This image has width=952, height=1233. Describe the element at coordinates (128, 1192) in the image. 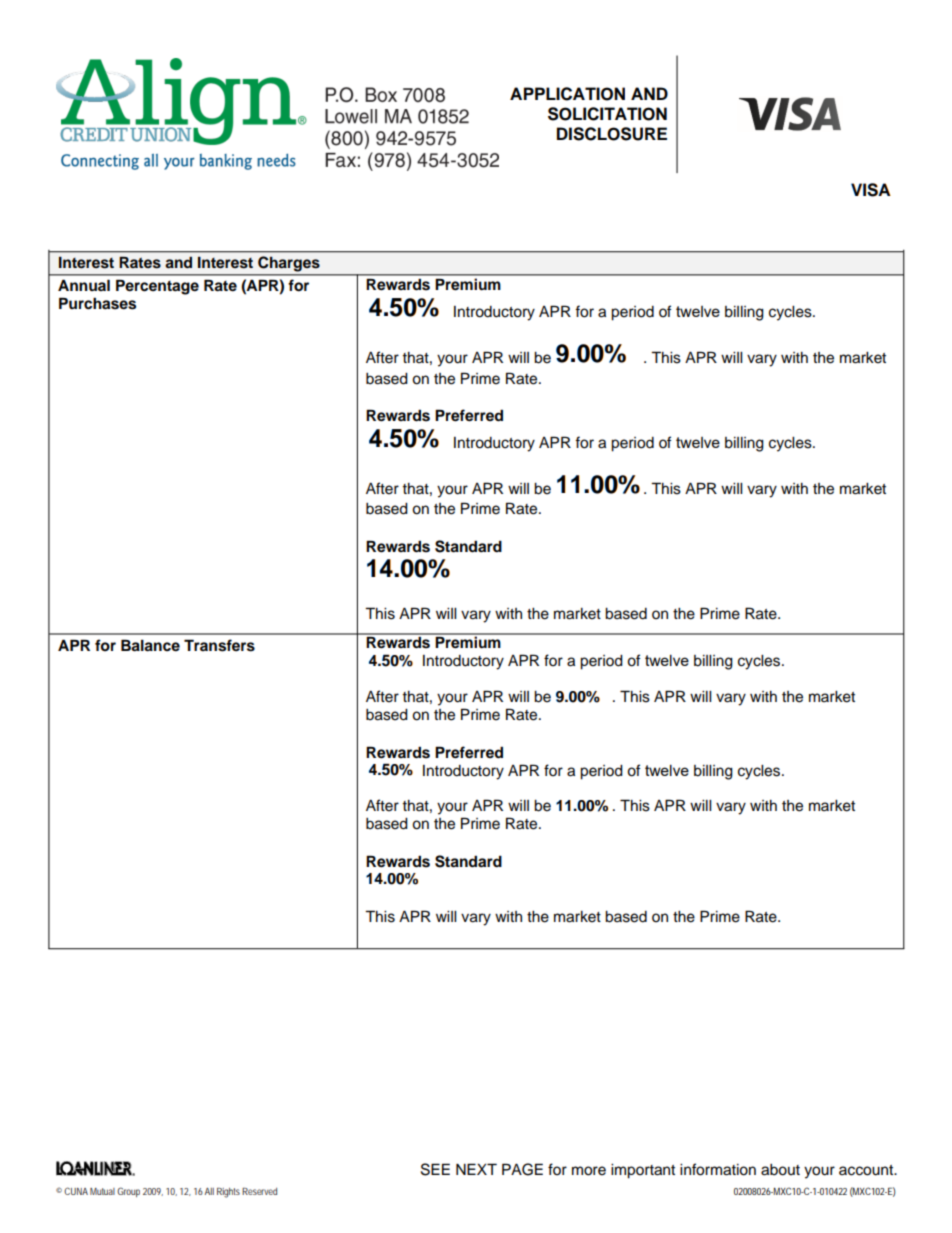

I see `Group` at that location.
